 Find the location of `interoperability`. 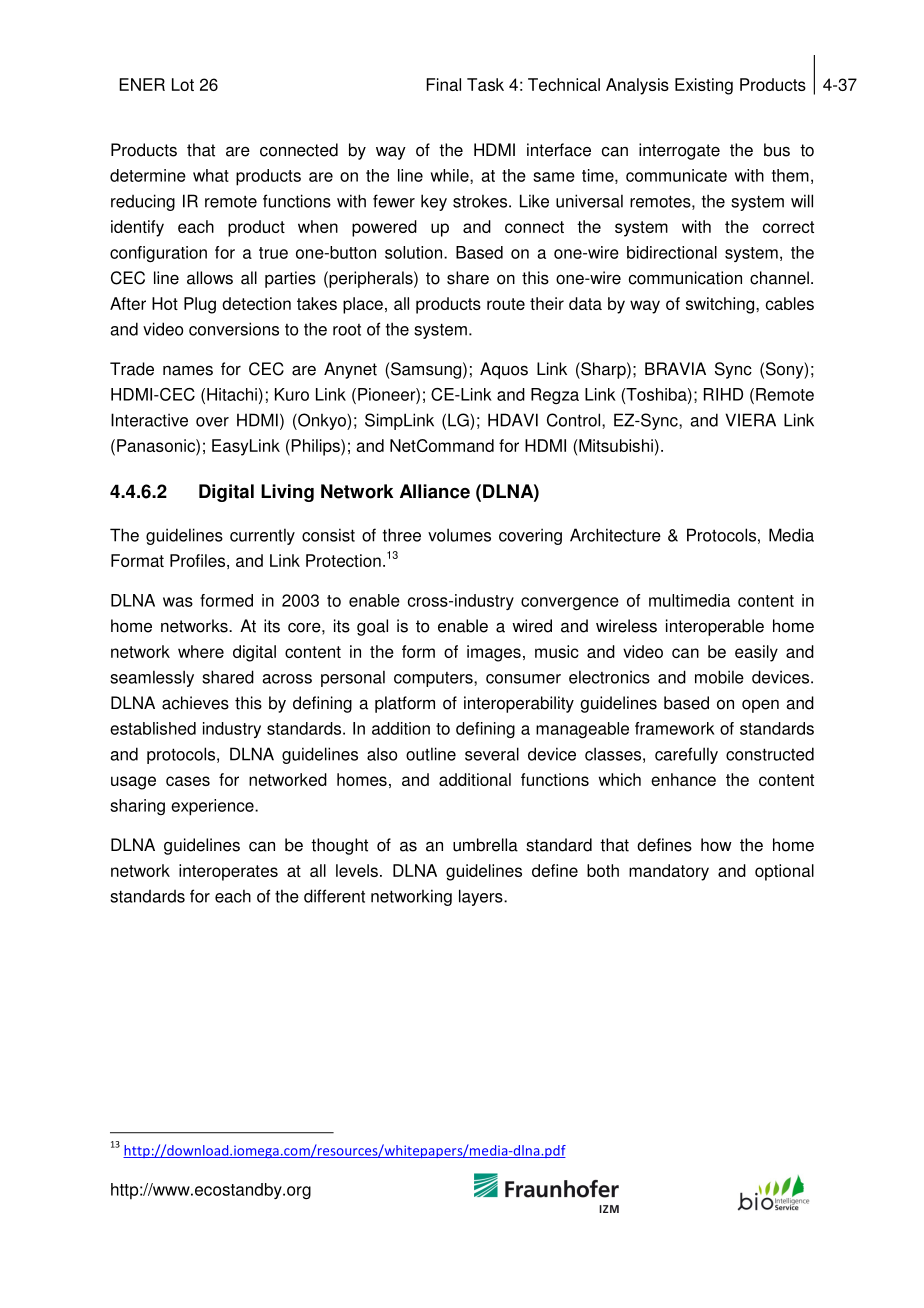

interoperability is located at coordinates (519, 704).
